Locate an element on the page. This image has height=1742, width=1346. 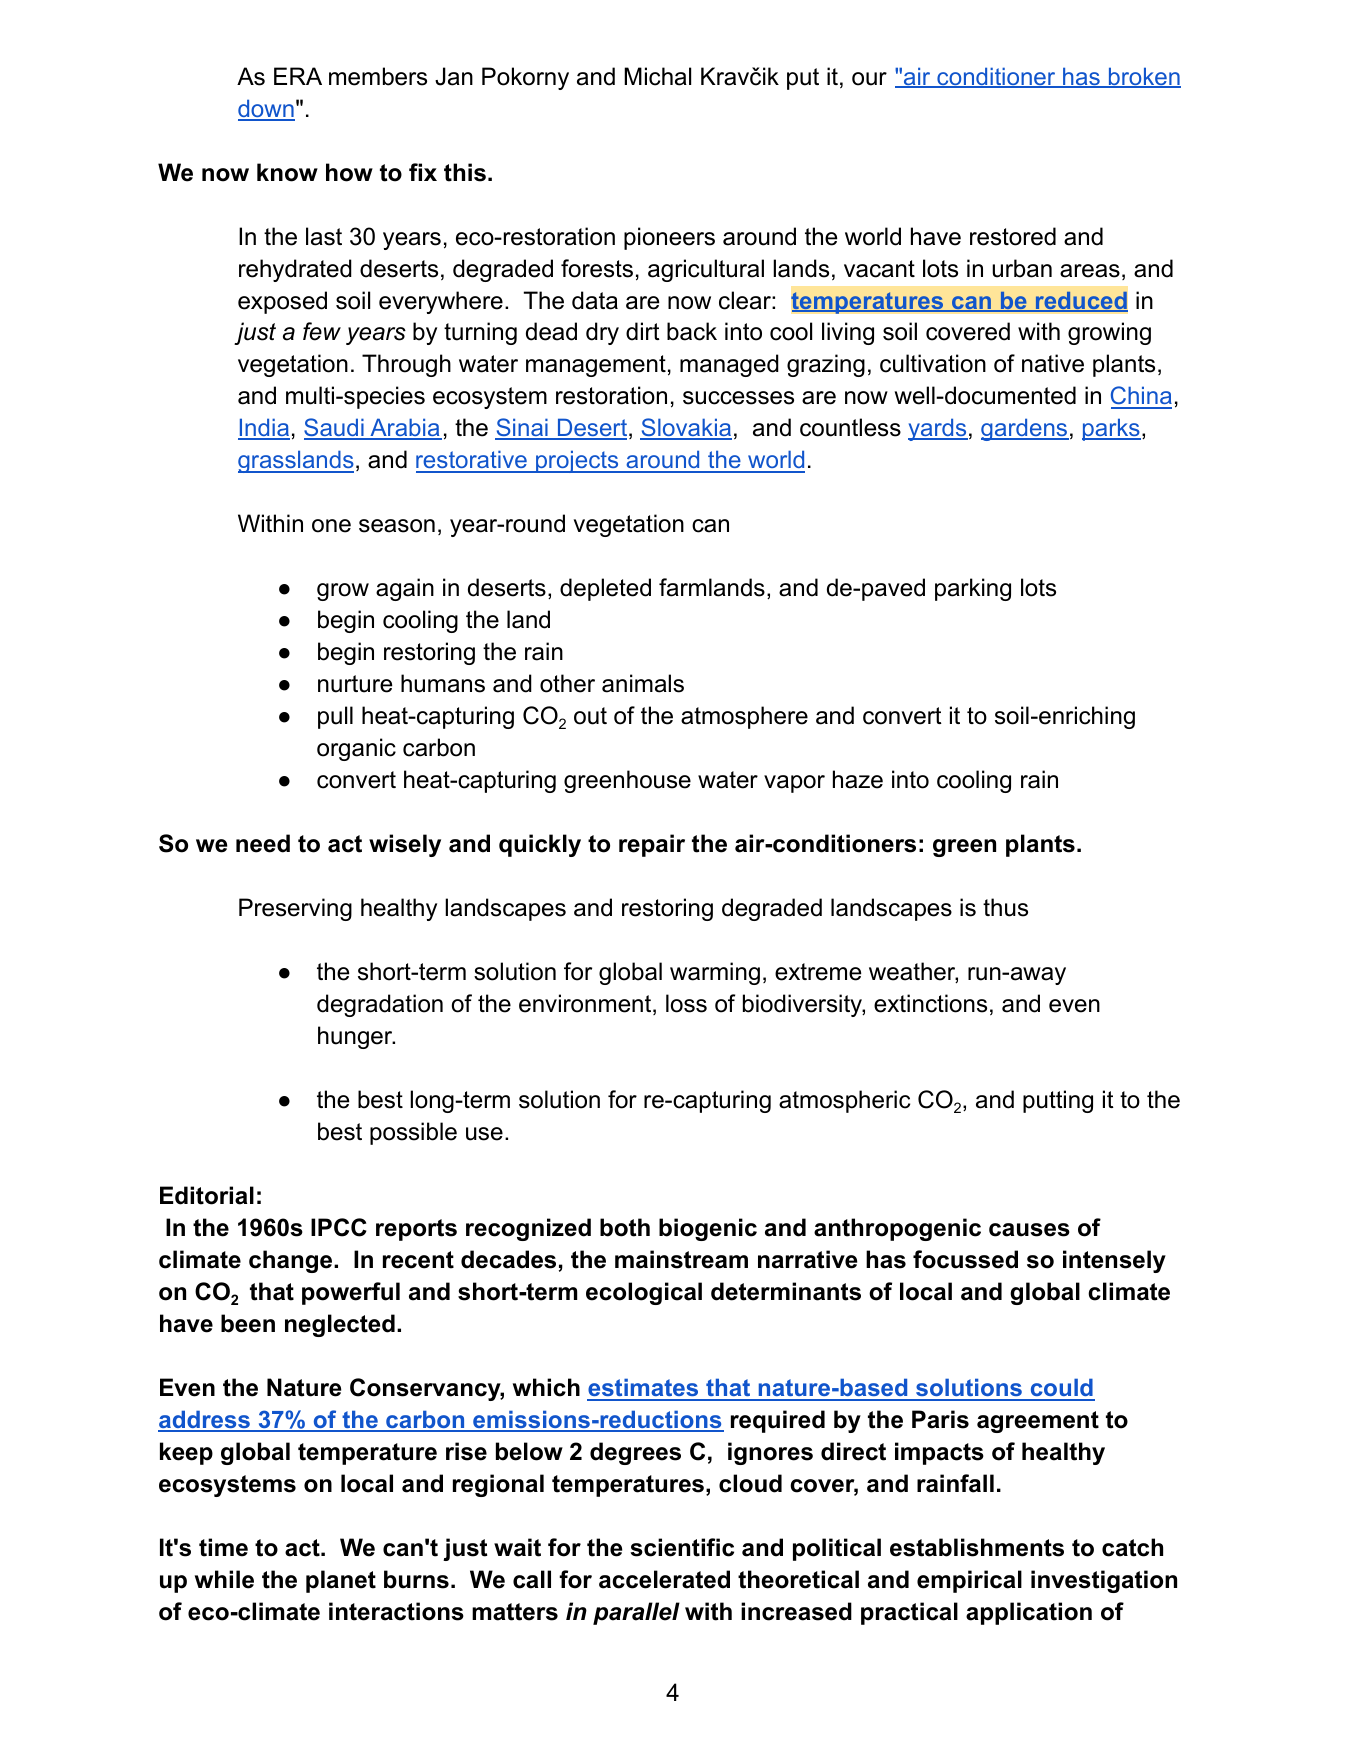
repair is located at coordinates (652, 845).
